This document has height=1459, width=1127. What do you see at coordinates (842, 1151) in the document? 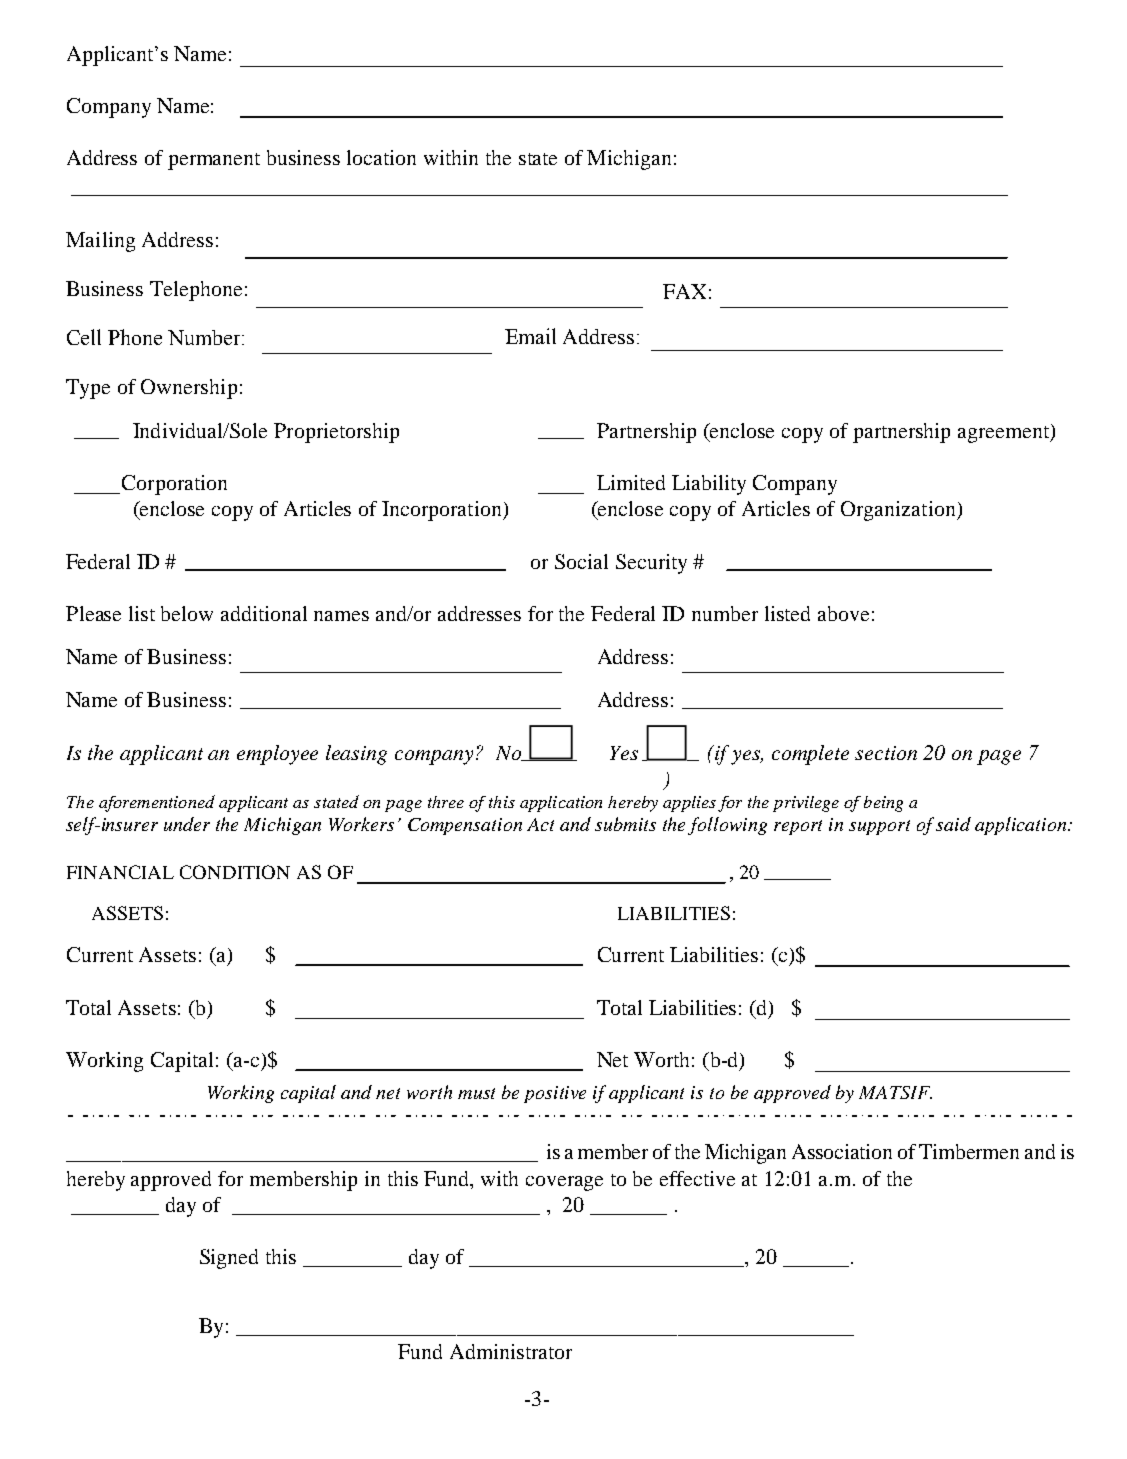
I see `Association` at bounding box center [842, 1151].
